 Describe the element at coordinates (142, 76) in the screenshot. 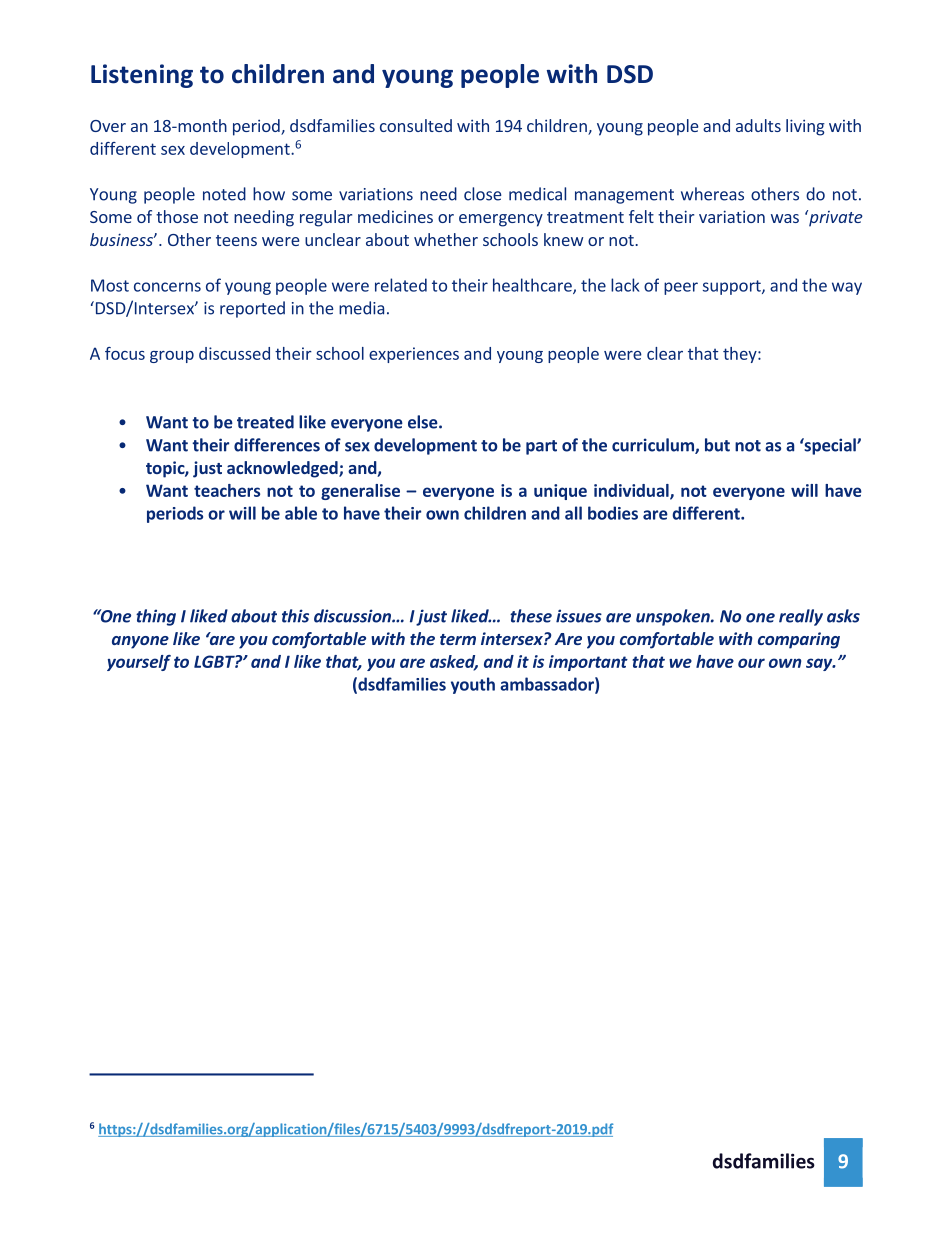

I see `Listening` at that location.
